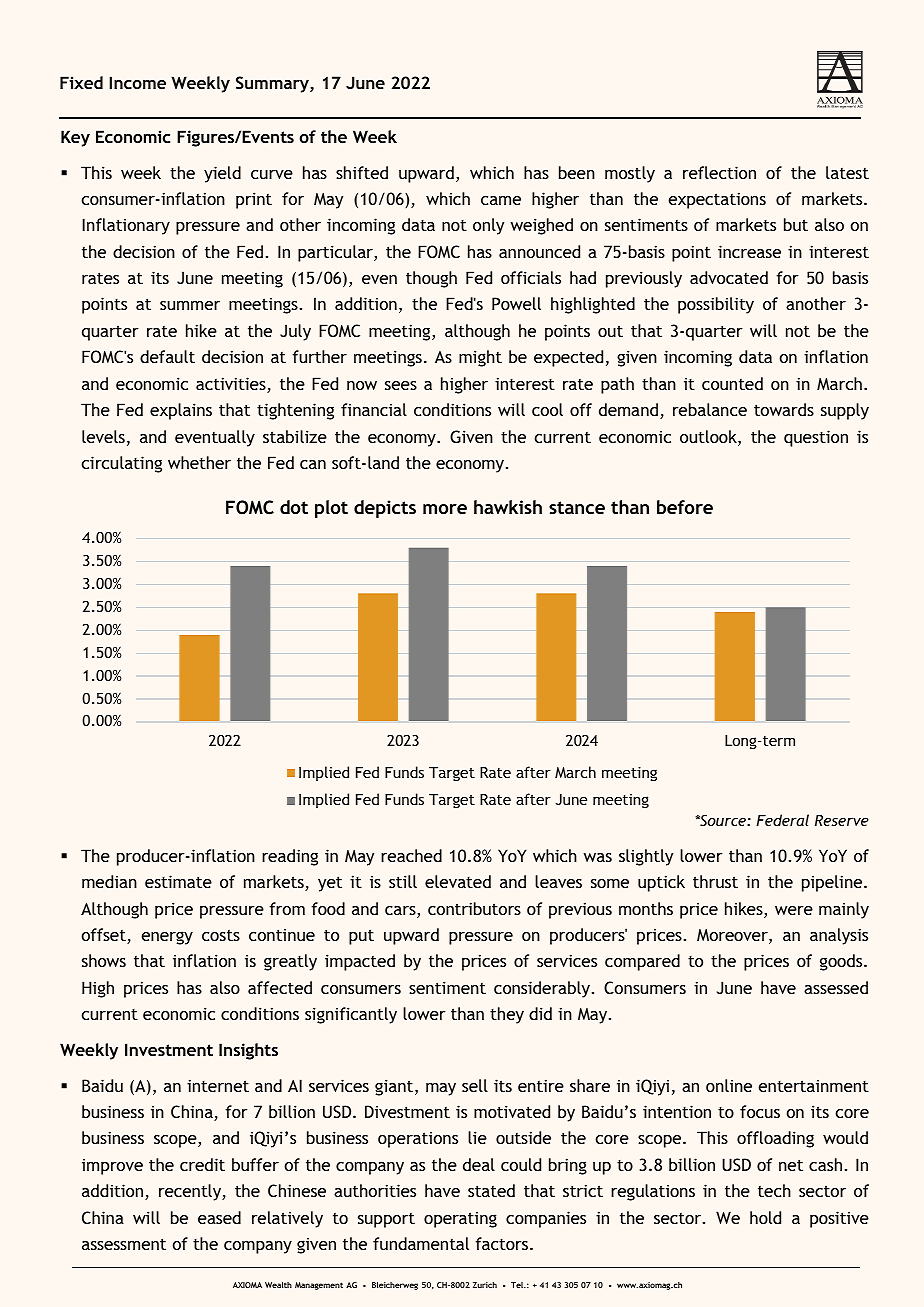 Image resolution: width=924 pixels, height=1307 pixels. What do you see at coordinates (178, 881) in the image?
I see `estimate` at bounding box center [178, 881].
